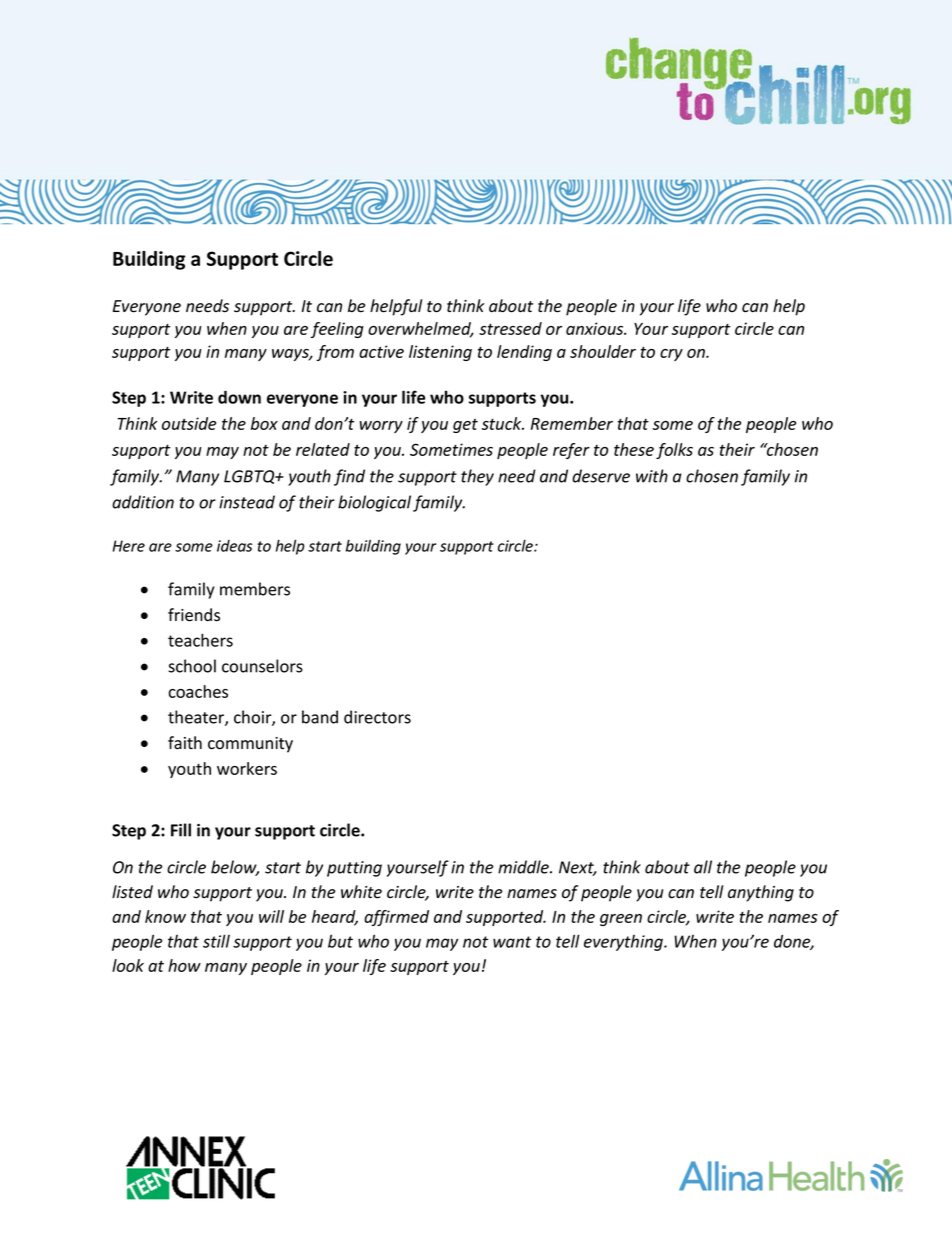  Describe the element at coordinates (216, 941) in the page. I see `still` at that location.
